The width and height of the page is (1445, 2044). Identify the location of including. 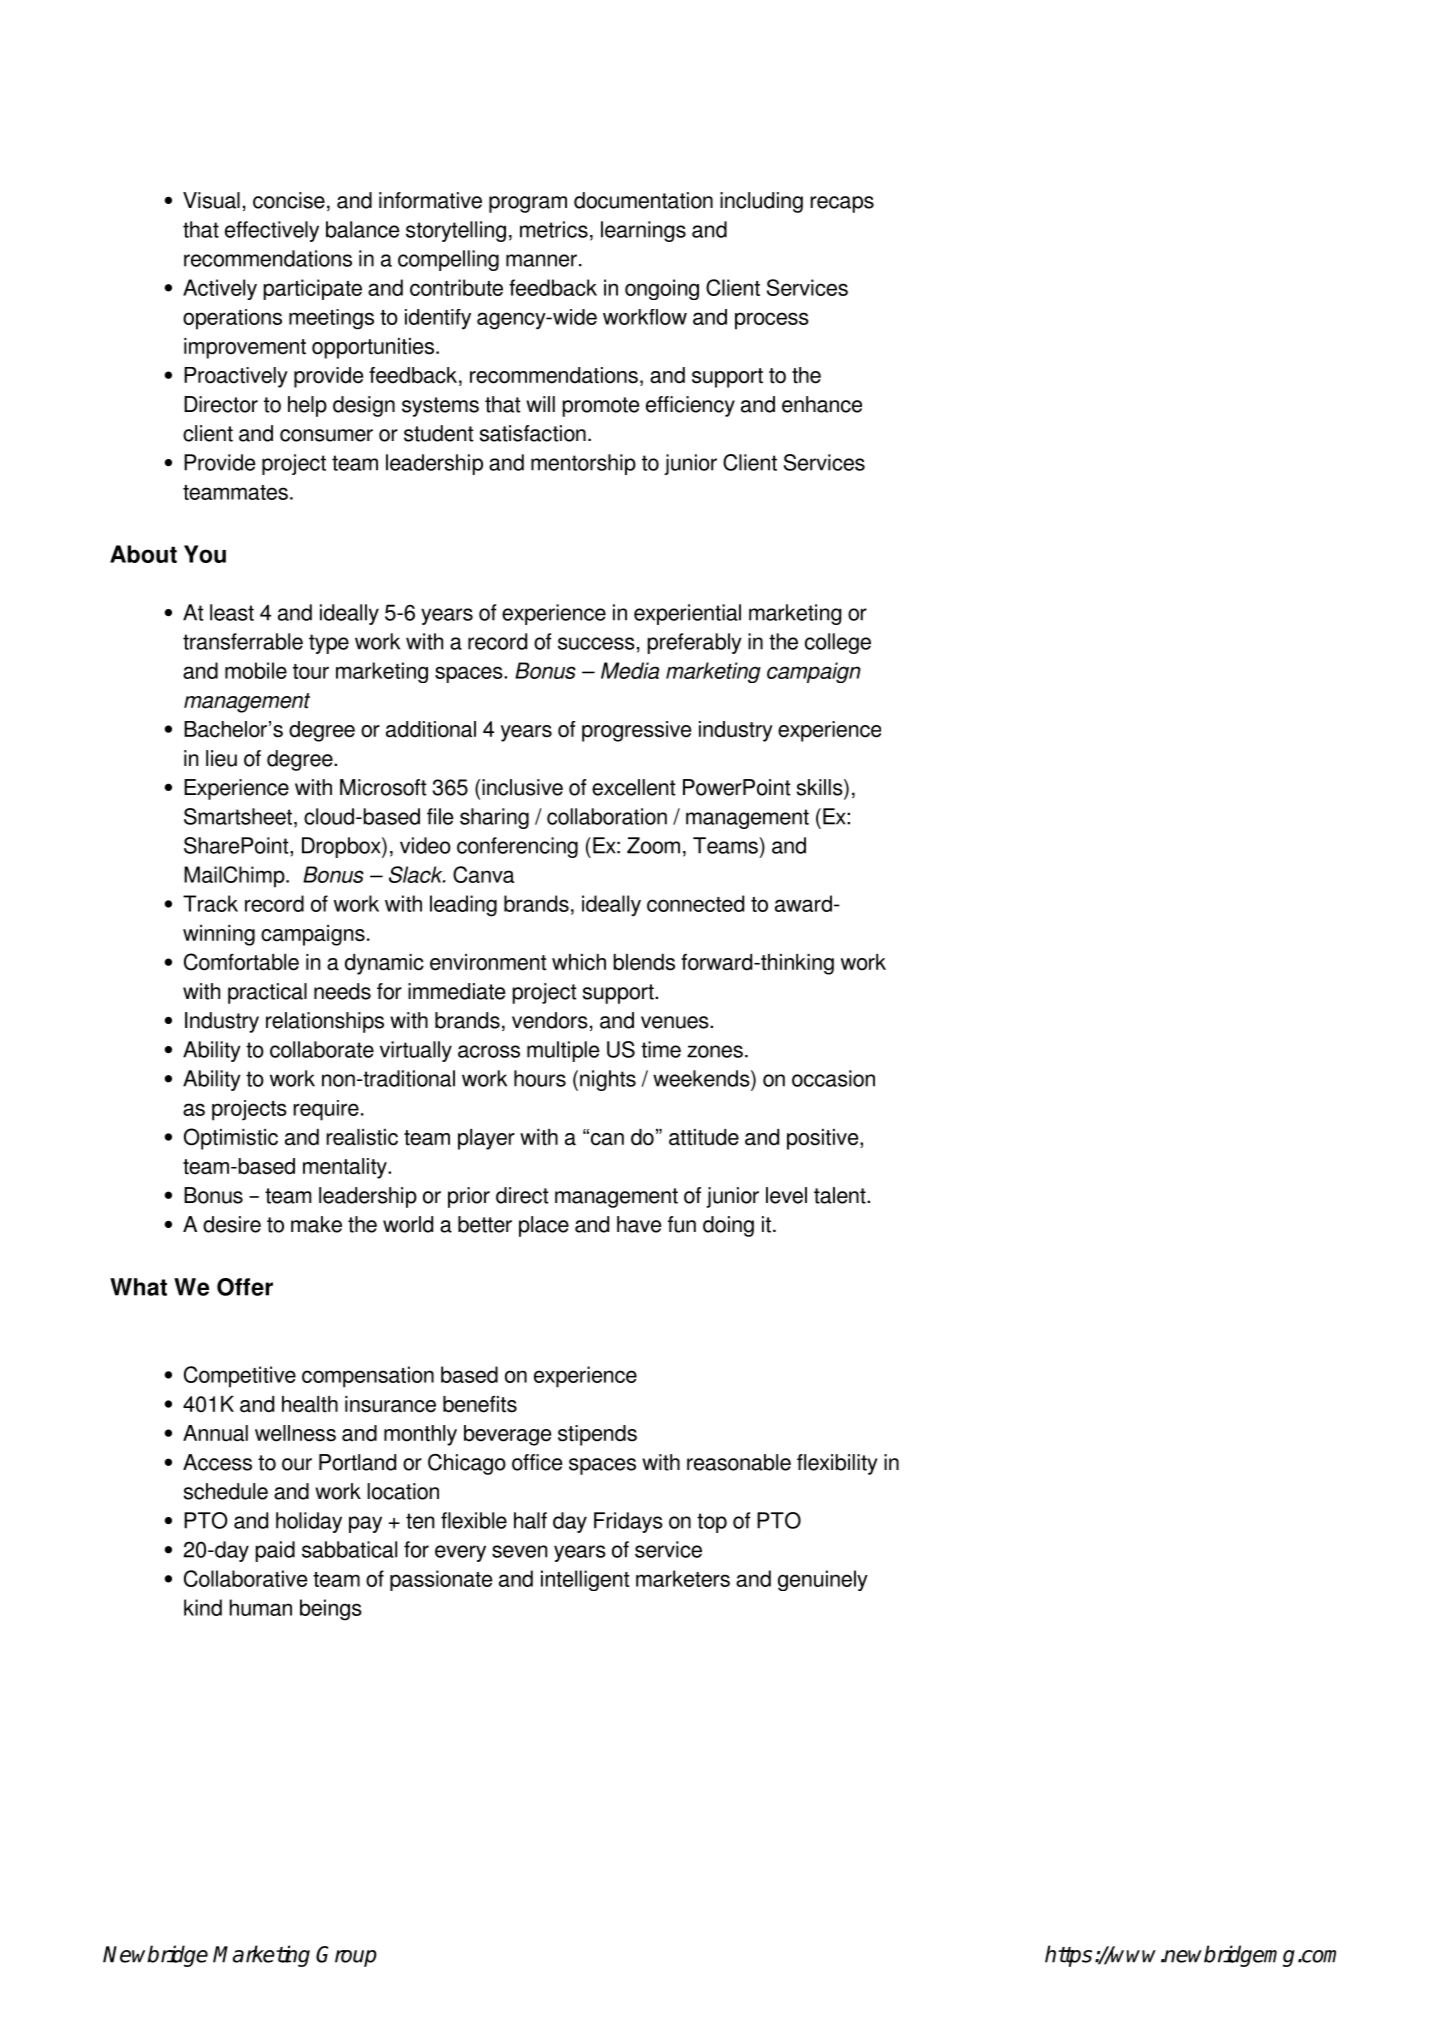
(761, 202).
